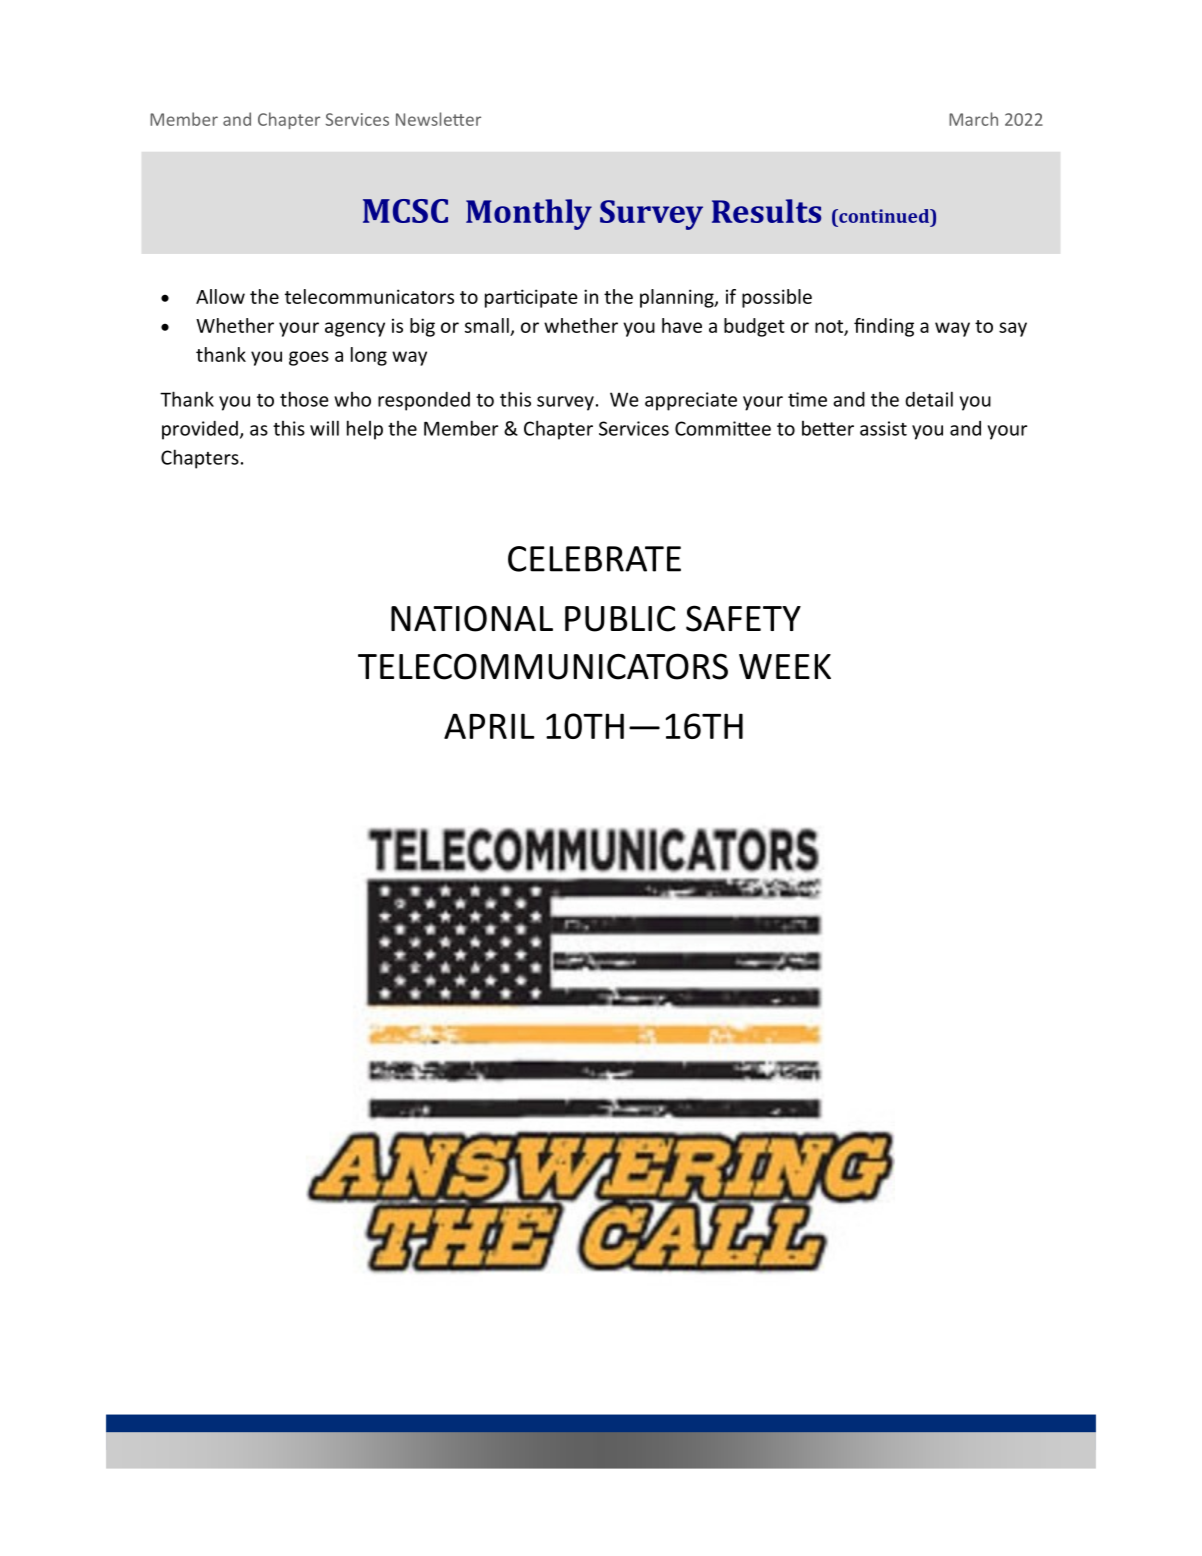 The image size is (1202, 1556). Describe the element at coordinates (529, 214) in the screenshot. I see `Monthly` at that location.
